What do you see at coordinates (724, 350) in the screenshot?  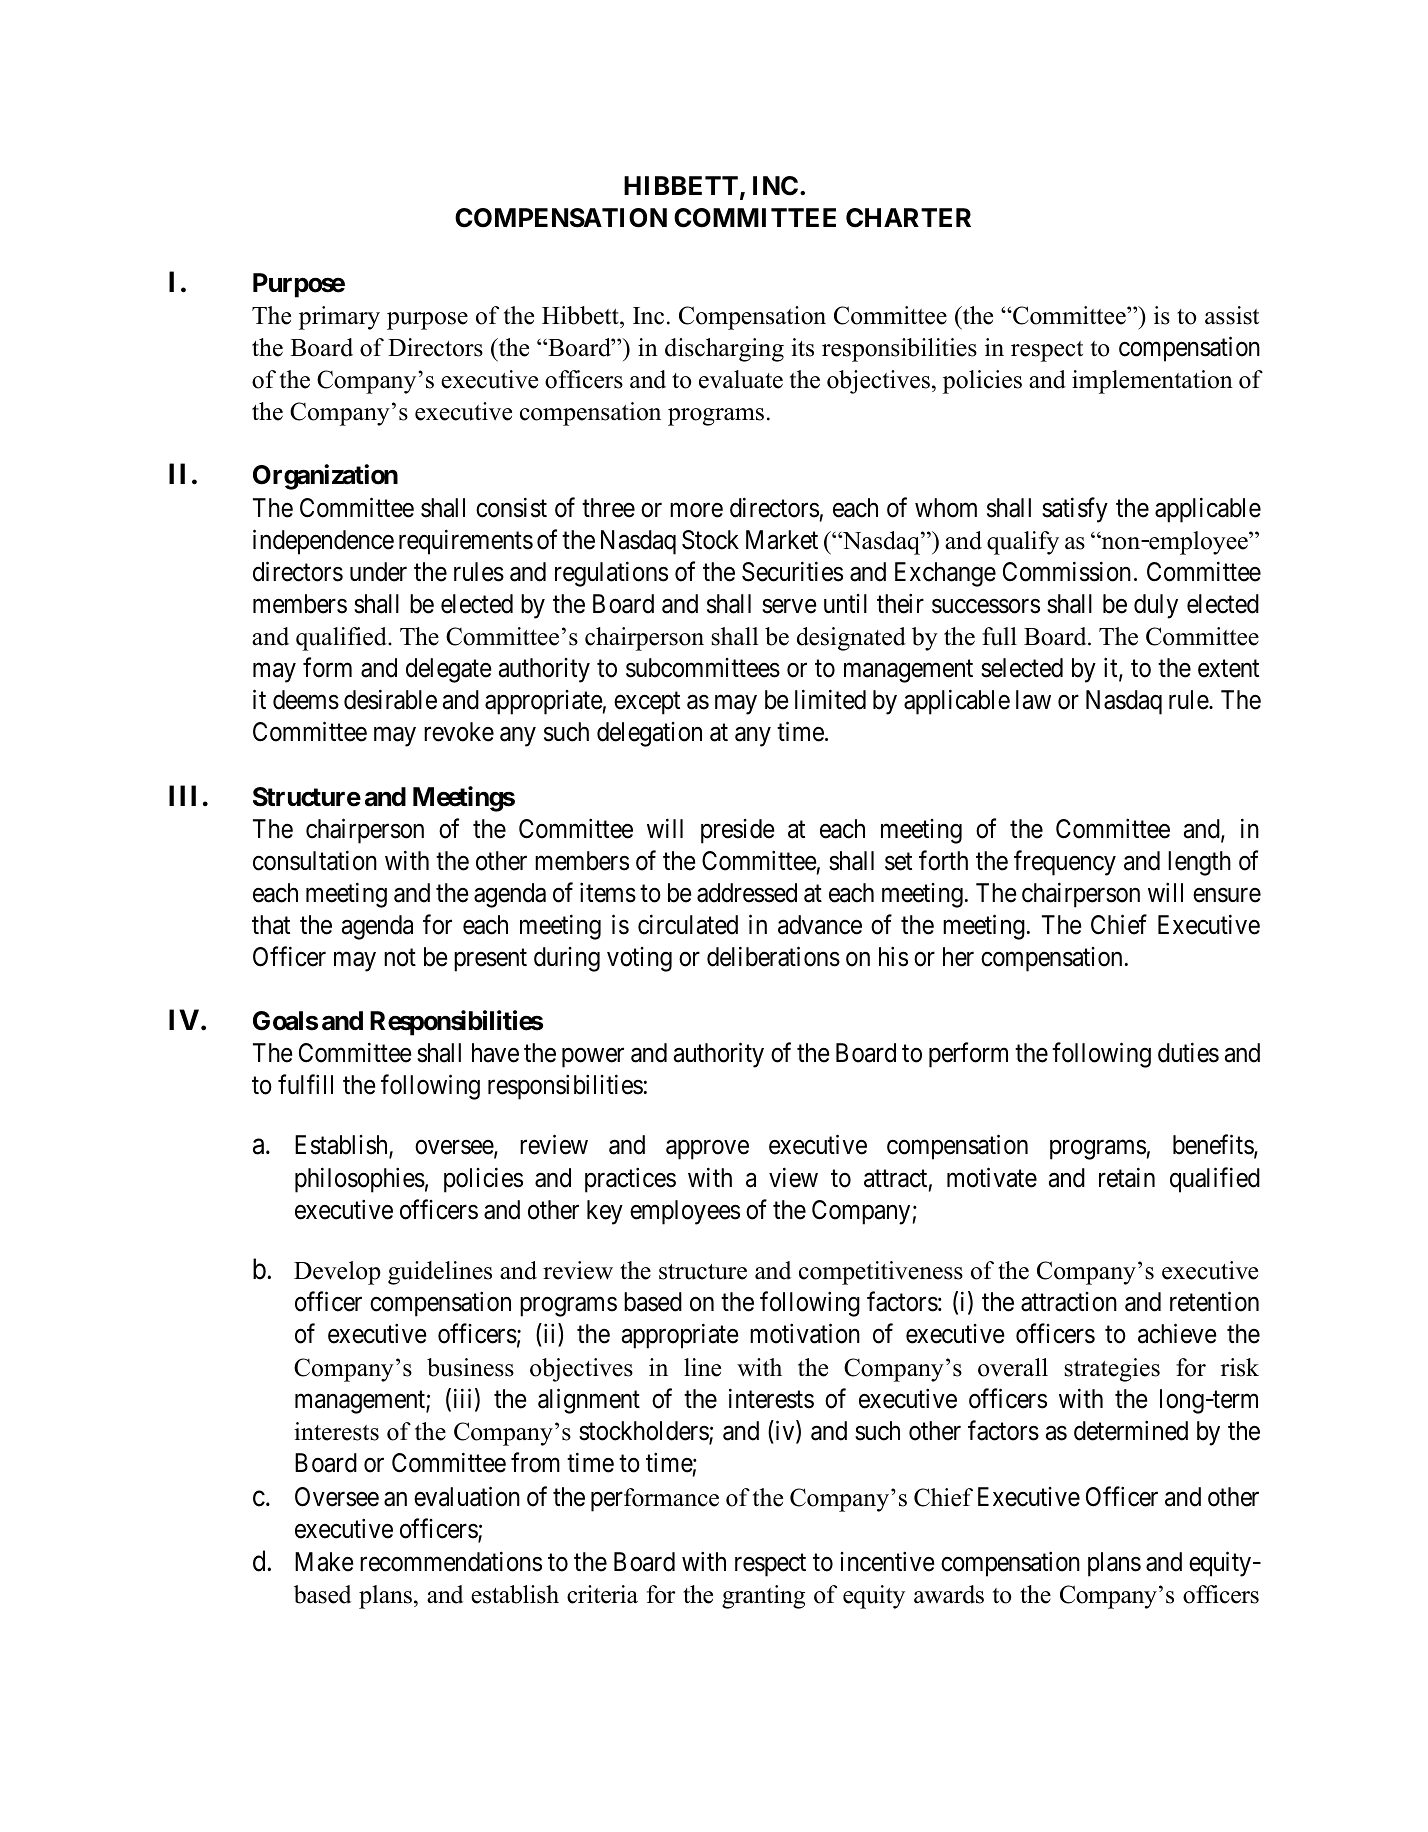 I see `discharging` at bounding box center [724, 350].
